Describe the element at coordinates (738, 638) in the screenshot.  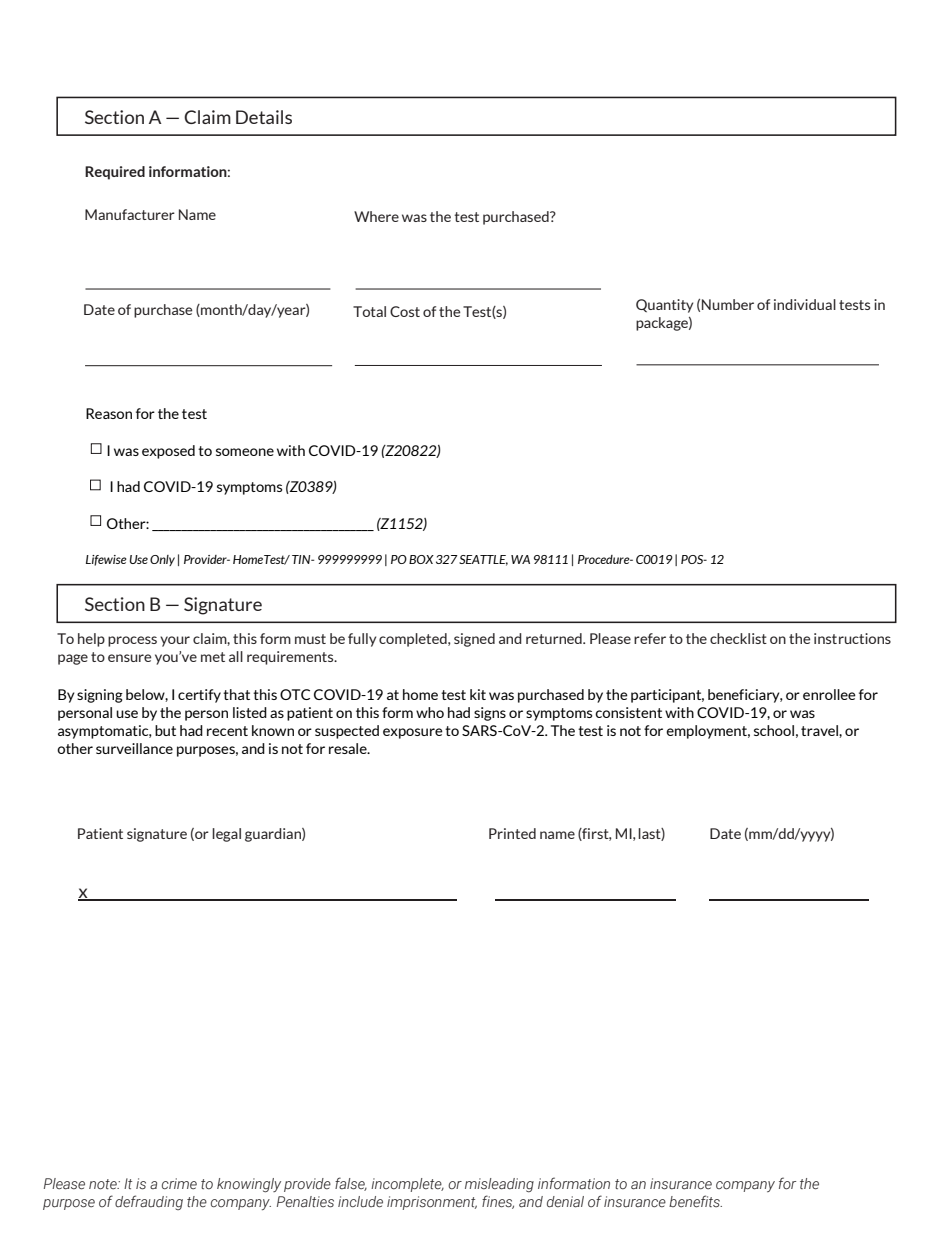
I see `checklist` at that location.
